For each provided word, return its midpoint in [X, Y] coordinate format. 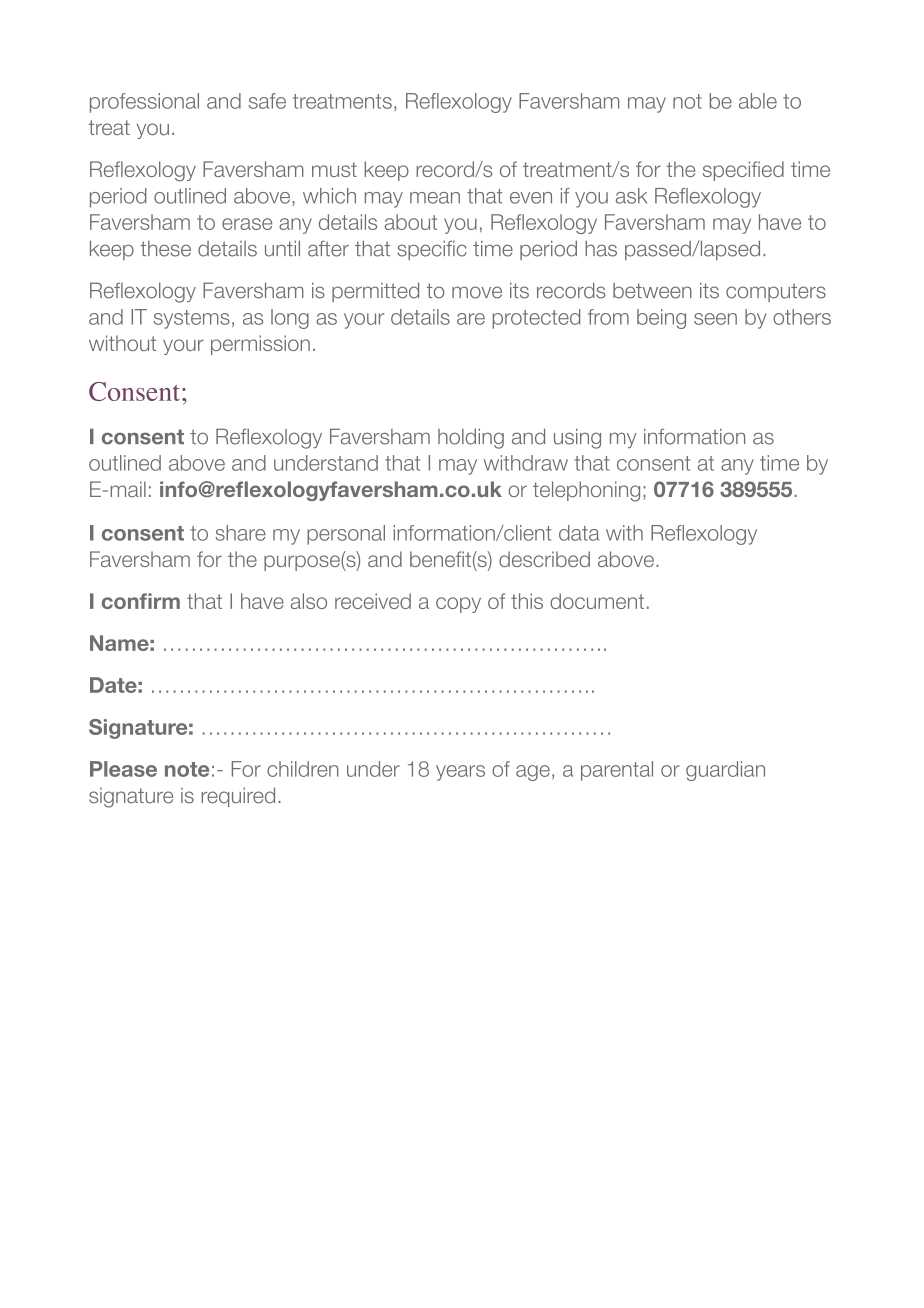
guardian [725, 771]
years [460, 773]
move [477, 292]
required [238, 797]
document [597, 601]
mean [435, 198]
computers [776, 292]
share [240, 533]
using [577, 438]
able [758, 101]
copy [458, 605]
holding [471, 438]
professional [144, 103]
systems [191, 319]
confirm [141, 601]
